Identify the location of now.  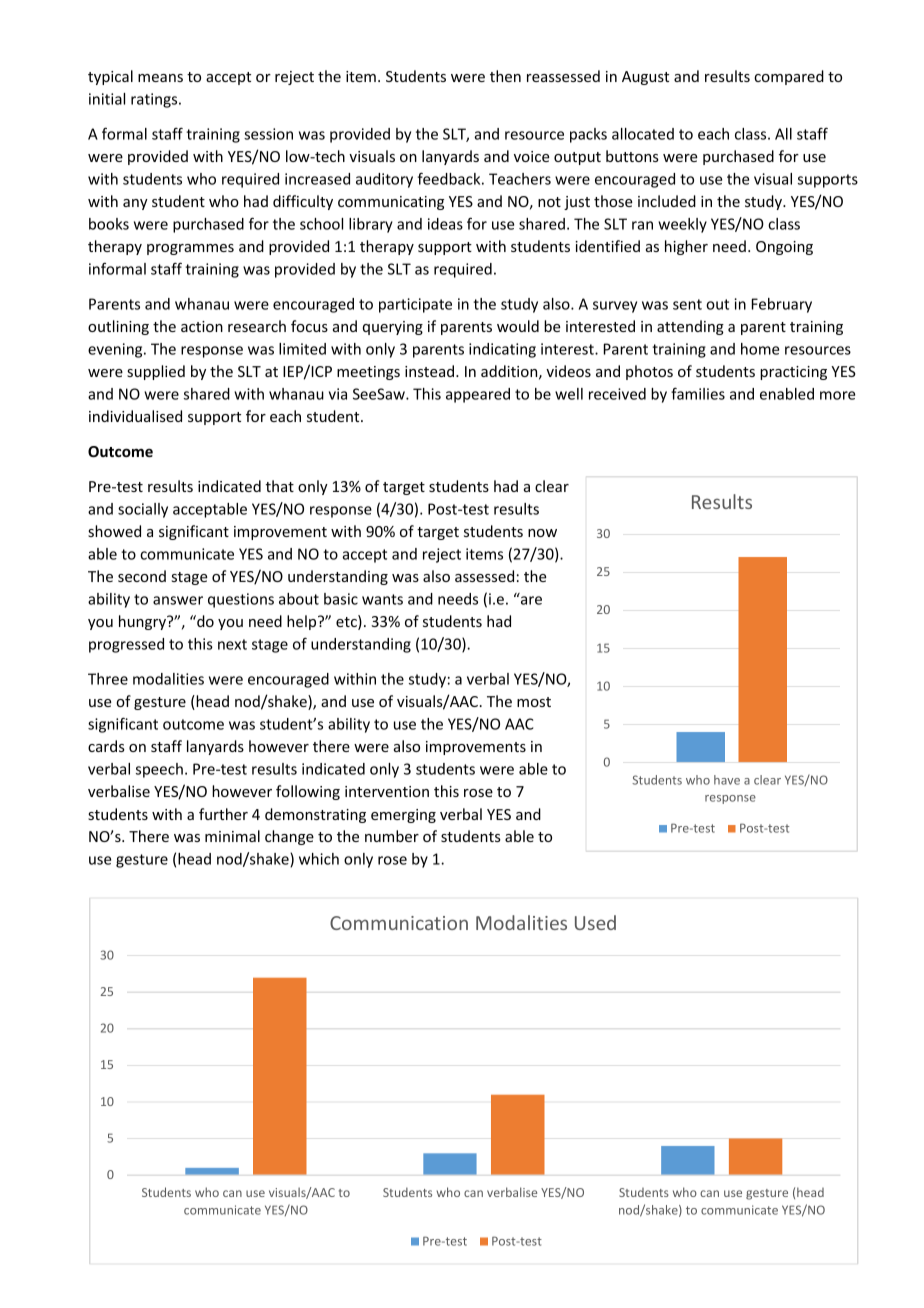
(542, 533).
